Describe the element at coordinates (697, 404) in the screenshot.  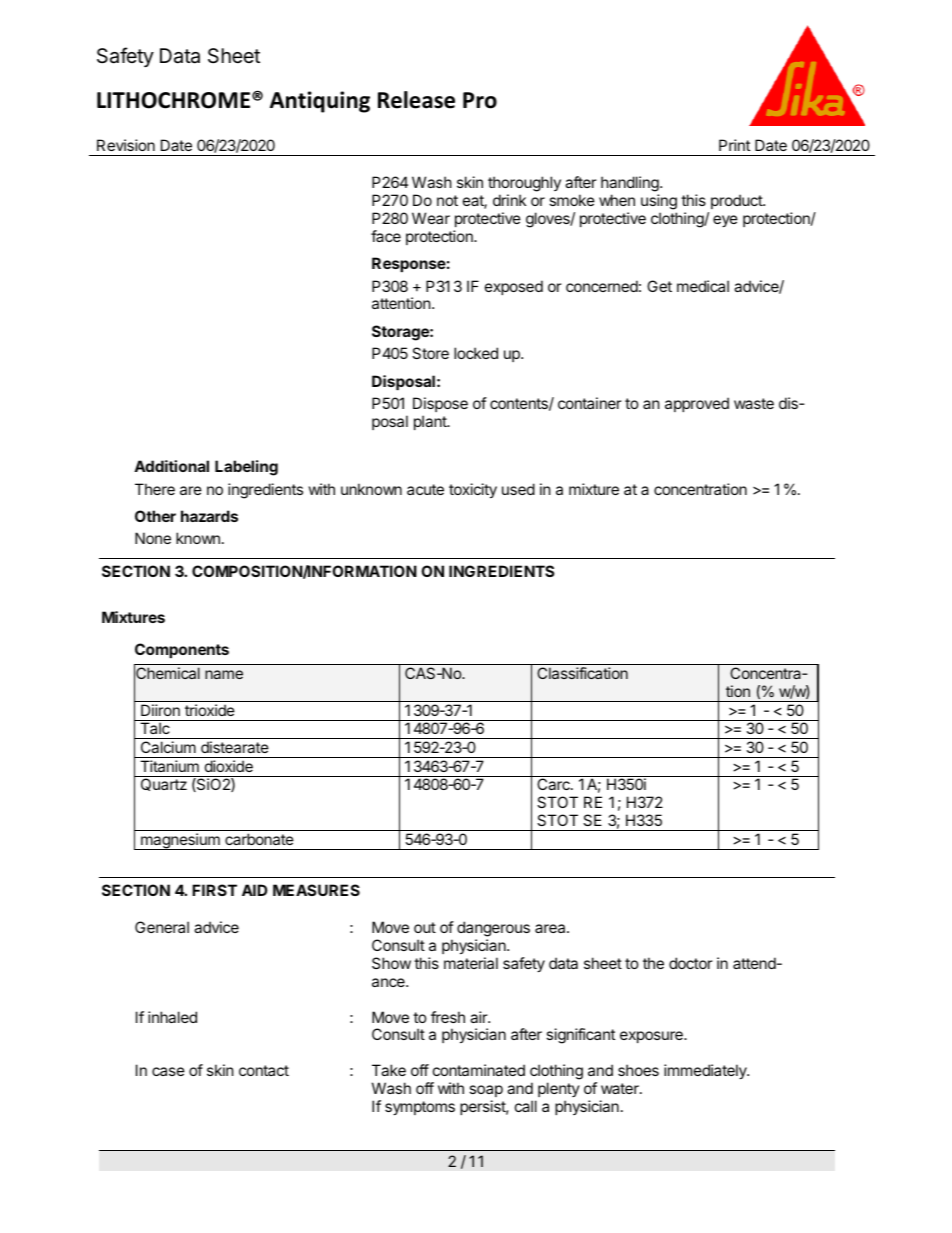
I see `approved` at that location.
